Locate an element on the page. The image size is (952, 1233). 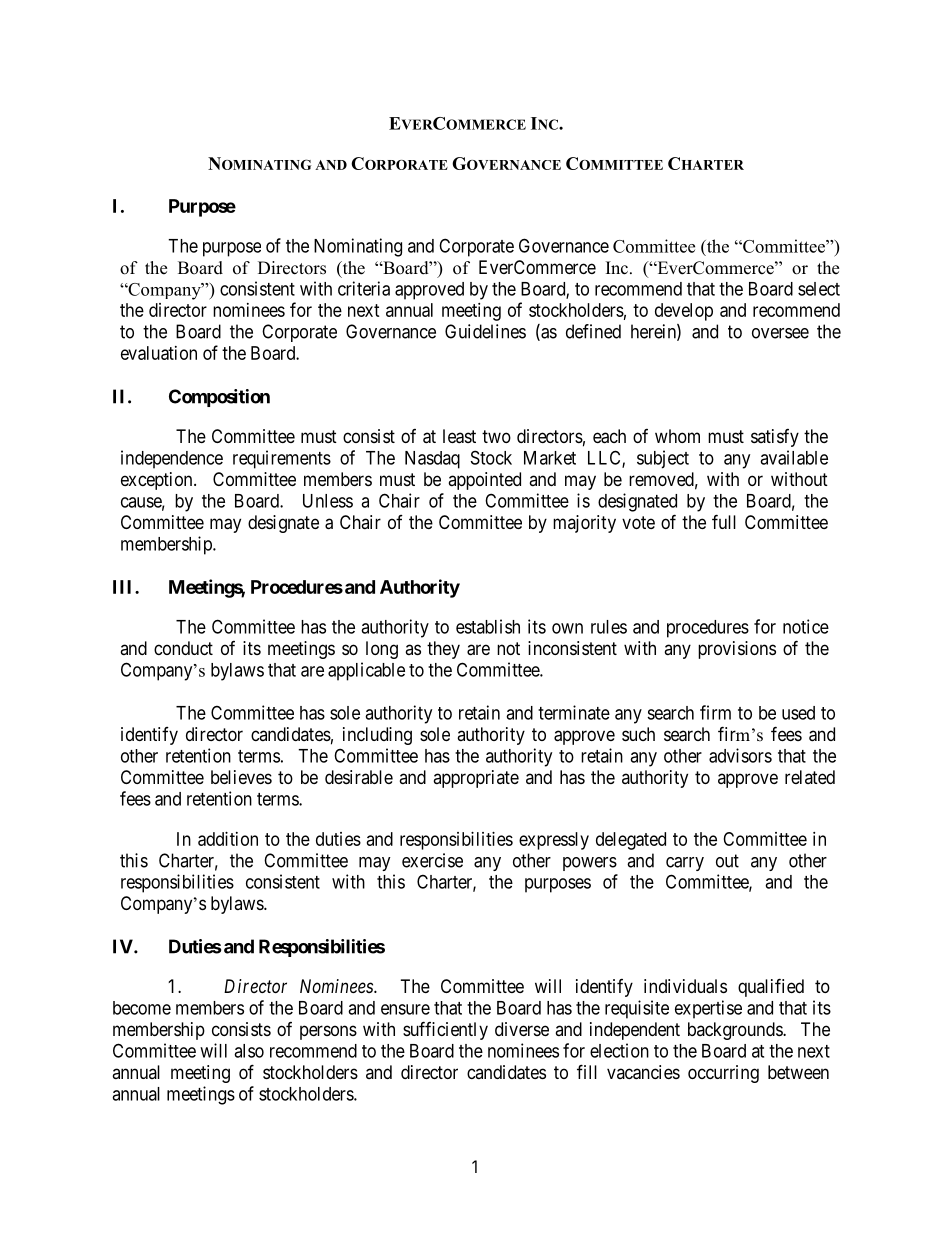
believes is located at coordinates (241, 777).
